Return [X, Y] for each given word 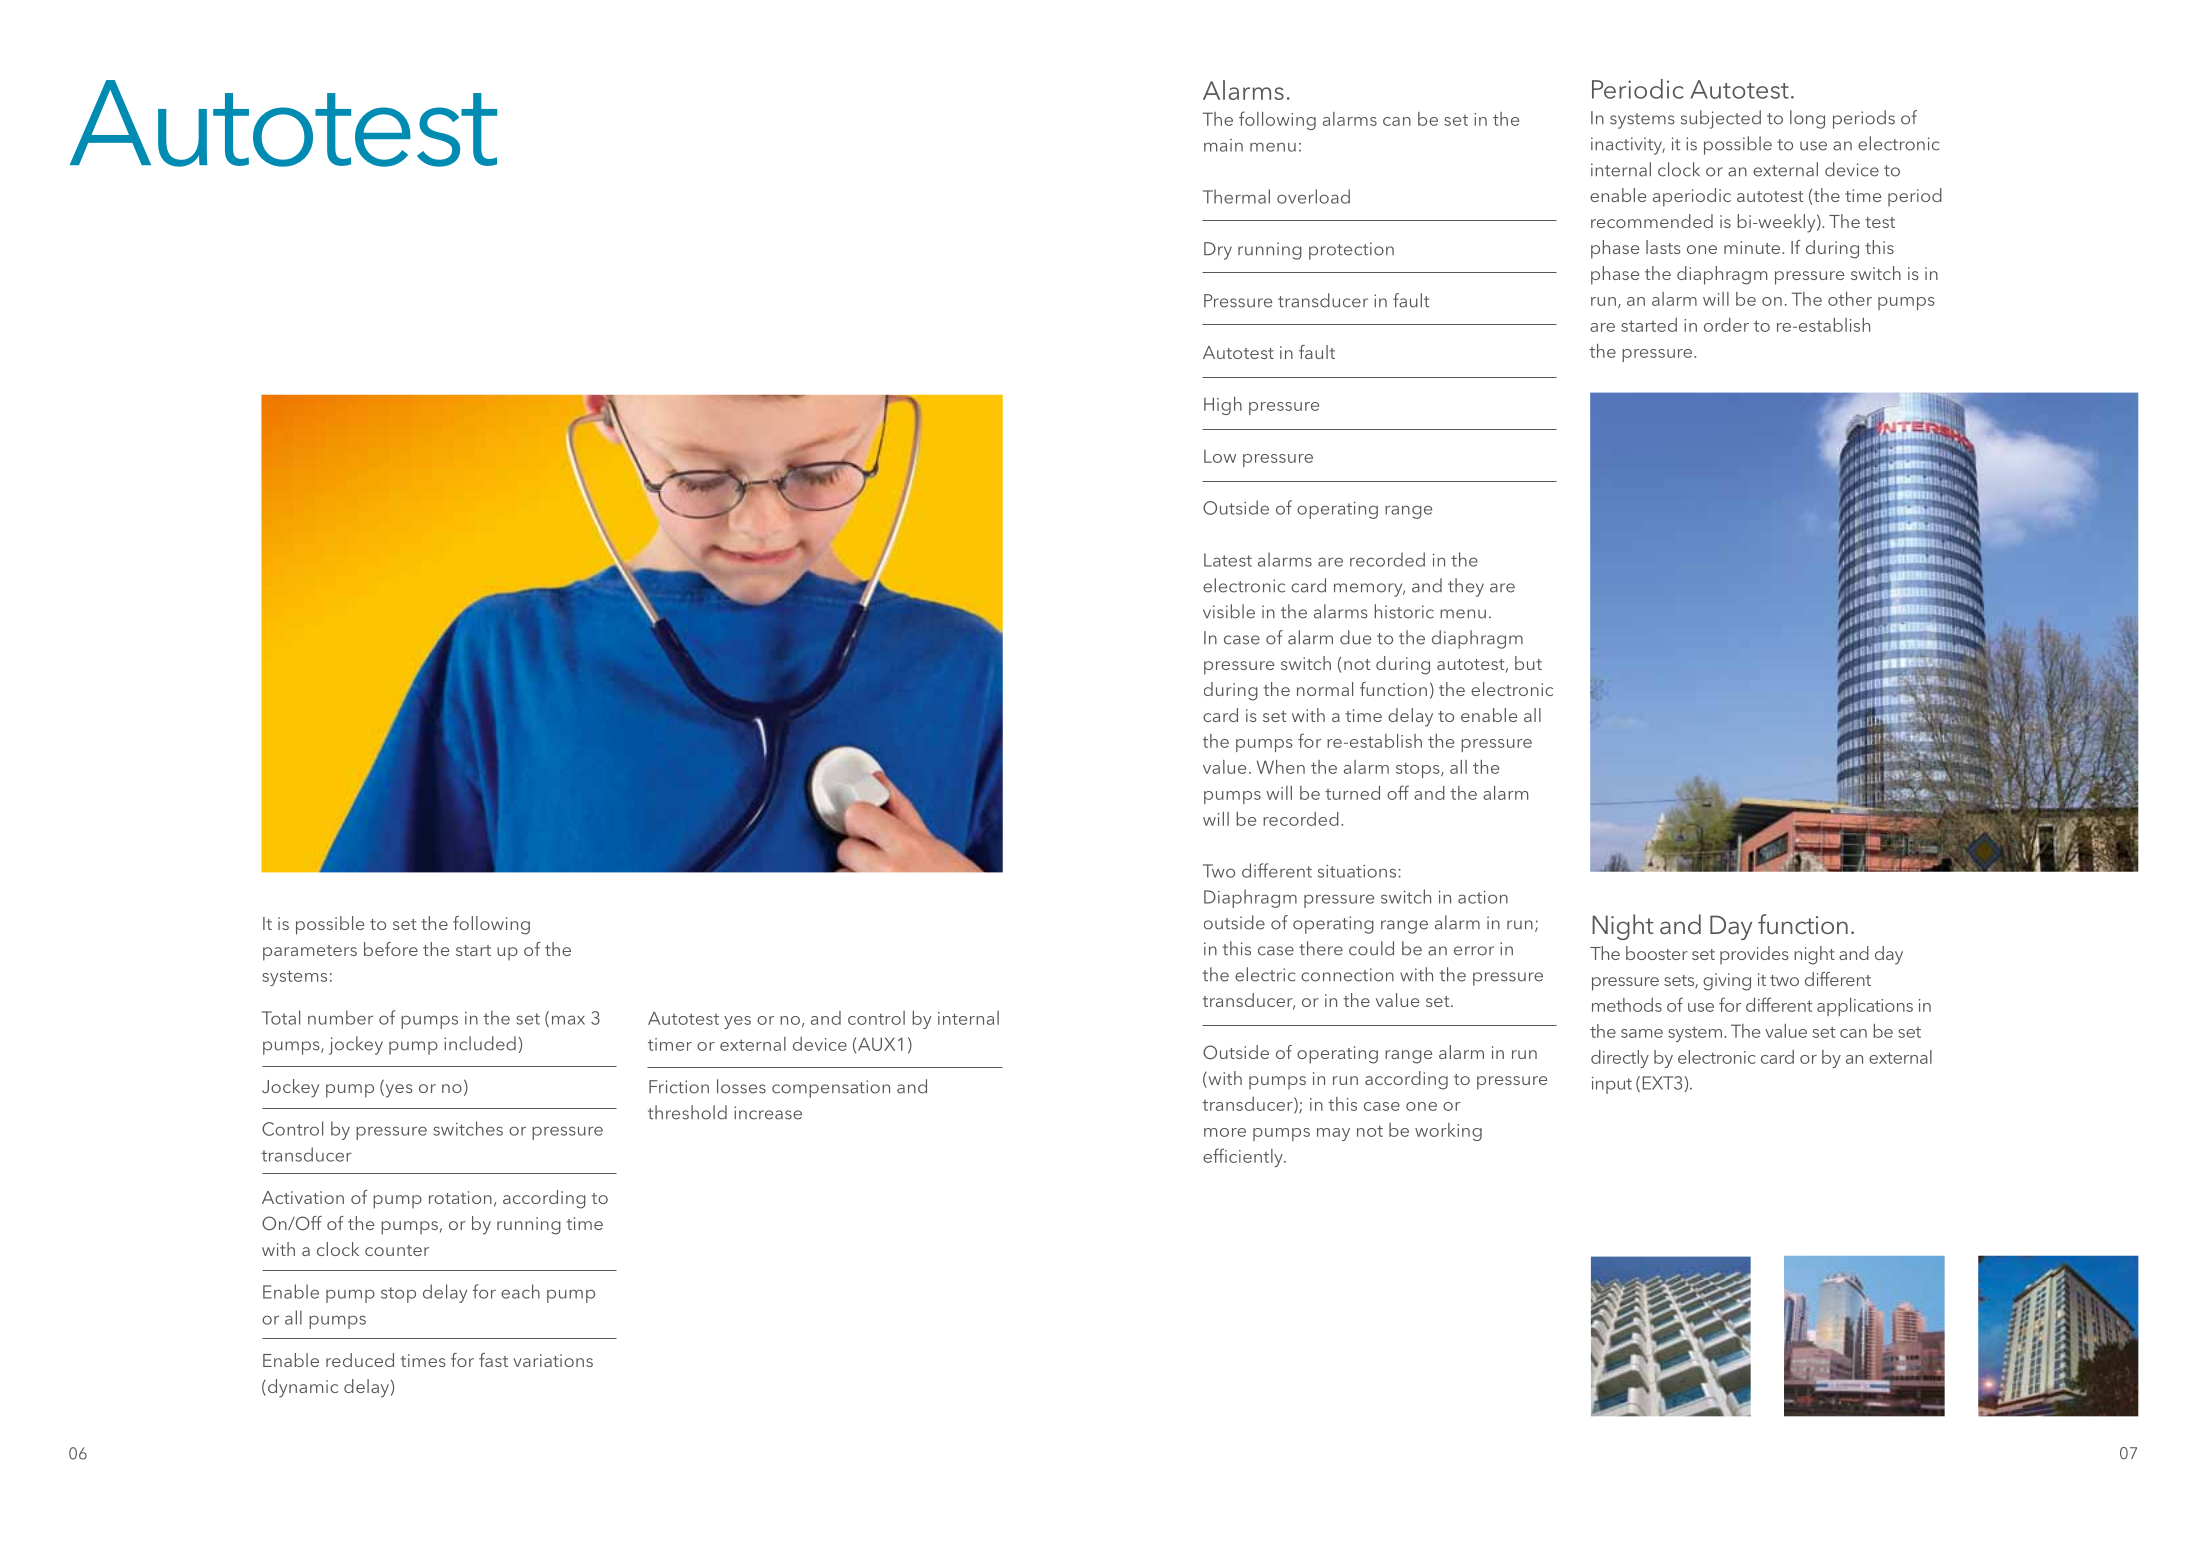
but [1528, 663]
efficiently [1244, 1157]
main [1223, 145]
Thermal [1236, 196]
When [1281, 767]
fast [493, 1360]
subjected [1721, 119]
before [391, 949]
